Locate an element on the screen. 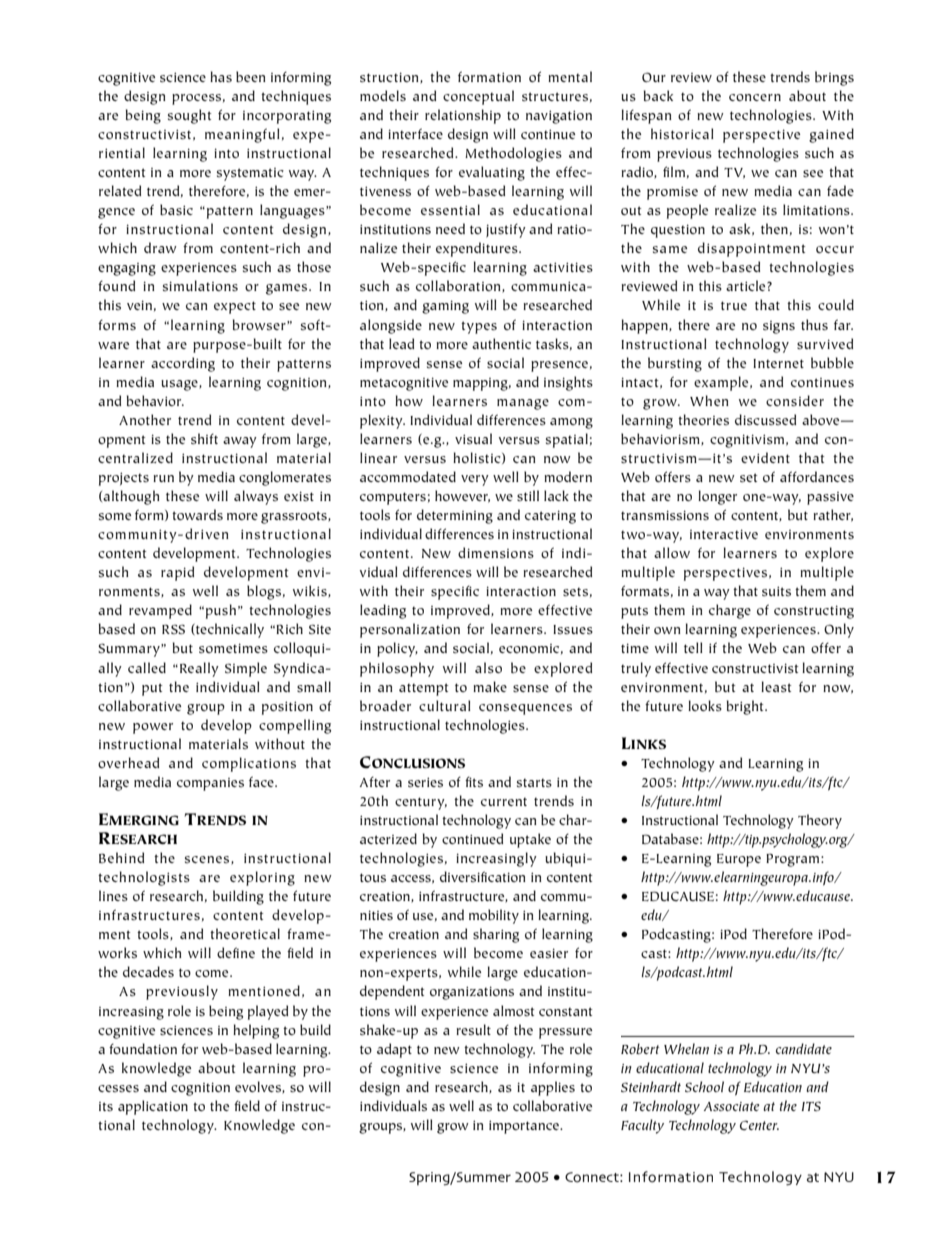 The height and width of the screenshot is (1233, 952). companies is located at coordinates (210, 784).
